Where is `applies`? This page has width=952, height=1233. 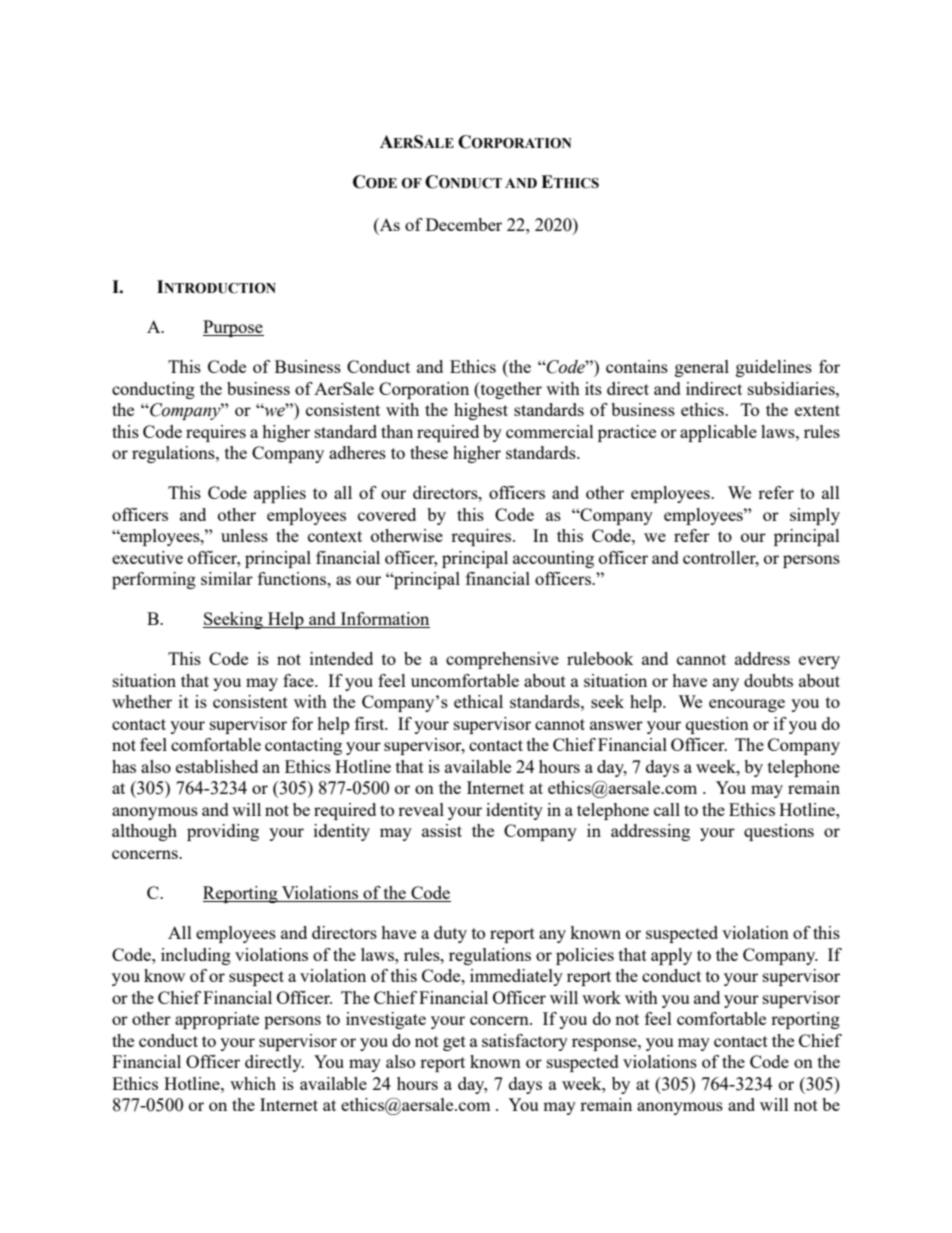
applies is located at coordinates (280, 494).
